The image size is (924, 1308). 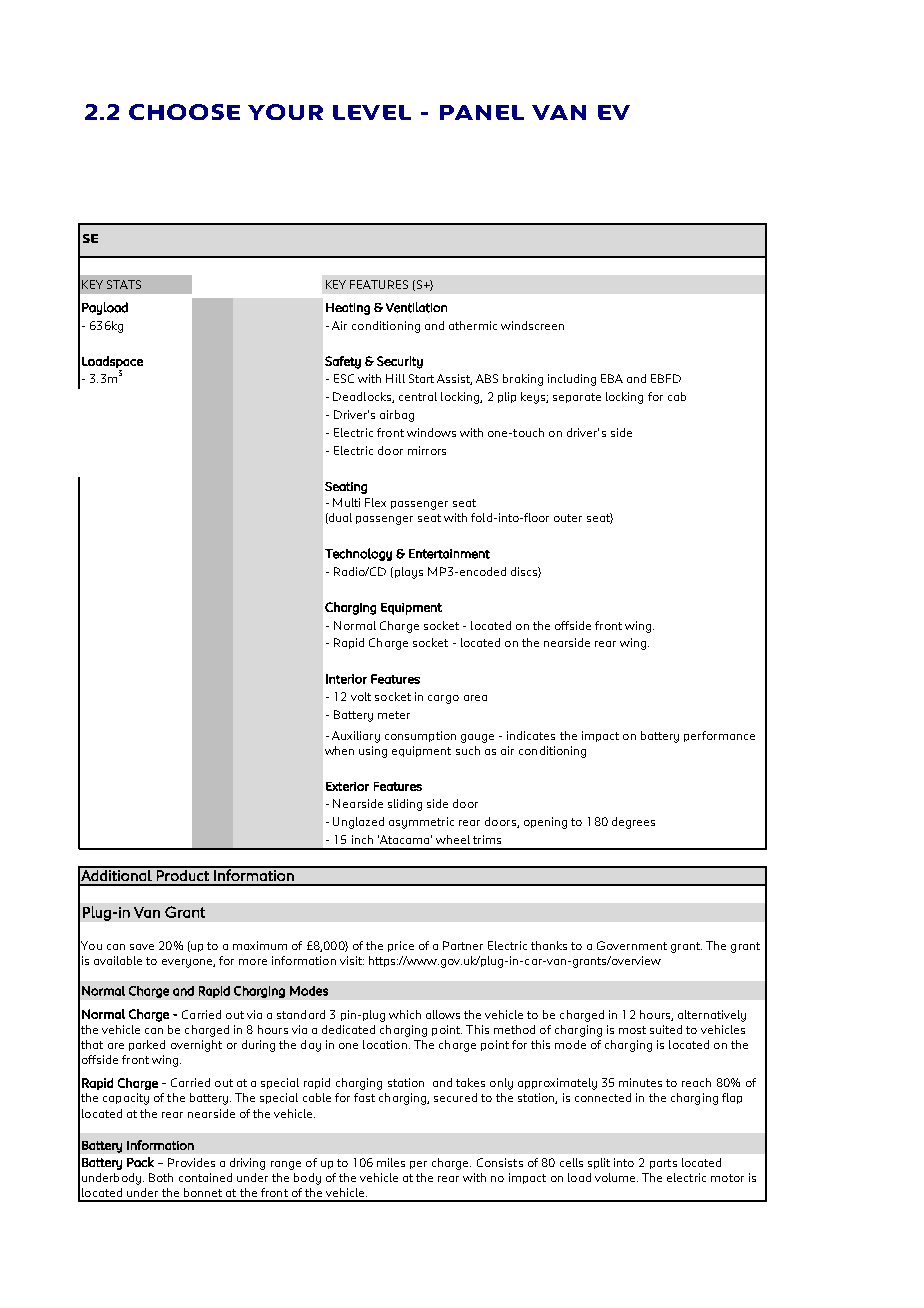 What do you see at coordinates (632, 945) in the screenshot?
I see `Government` at bounding box center [632, 945].
